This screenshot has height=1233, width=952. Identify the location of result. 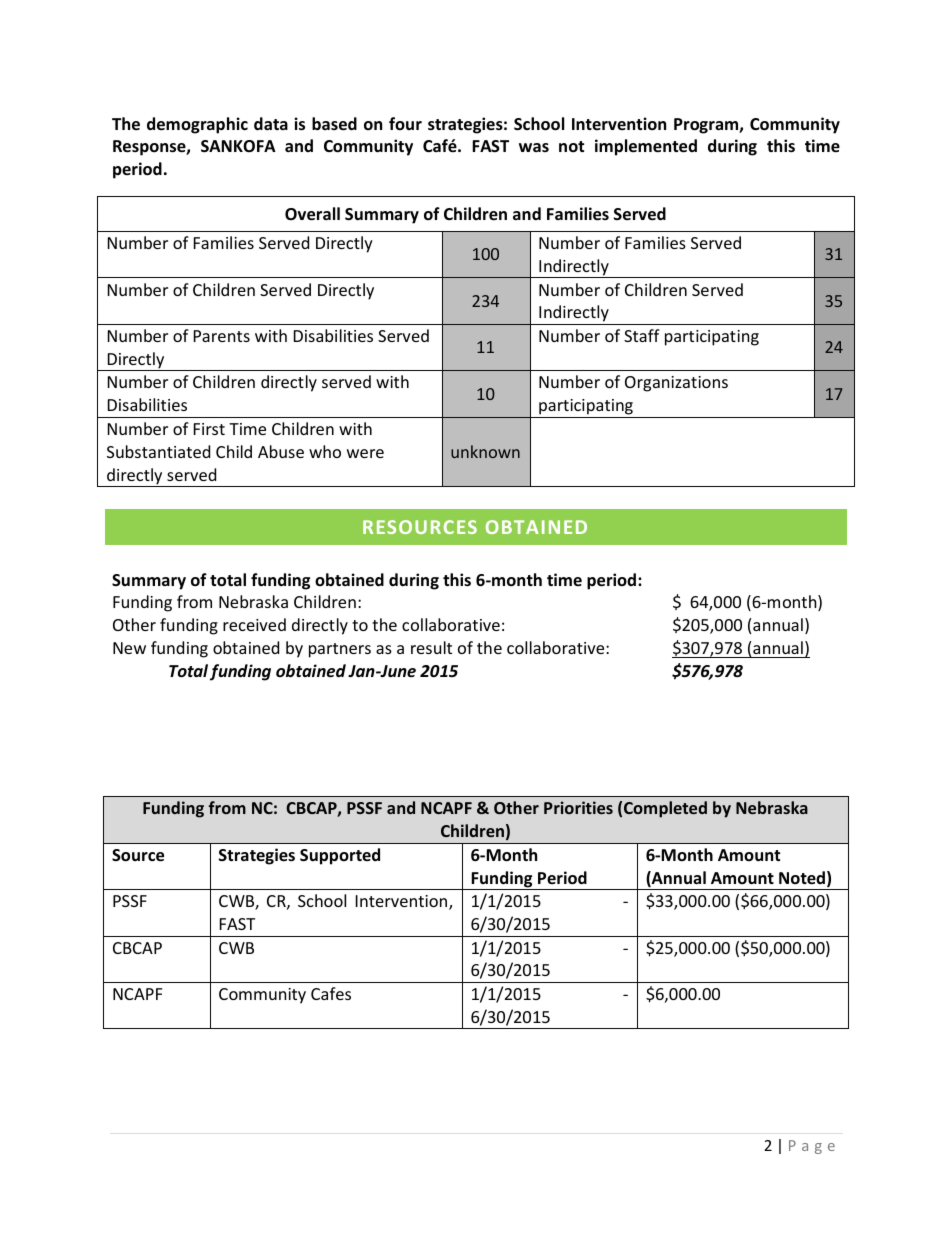
(431, 647).
